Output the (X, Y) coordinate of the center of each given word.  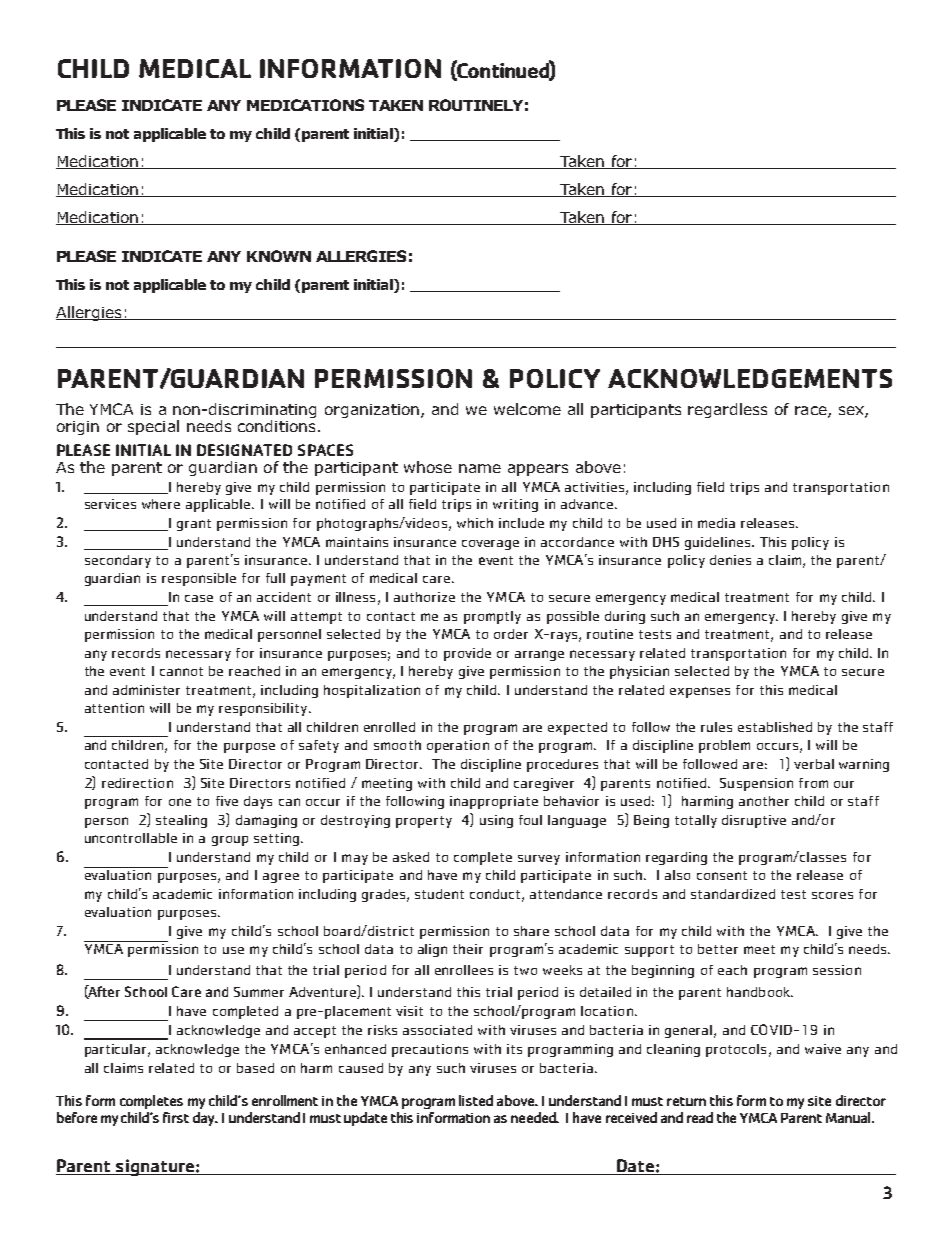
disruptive (754, 821)
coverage (490, 545)
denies (730, 560)
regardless (727, 410)
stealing (181, 821)
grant (194, 525)
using (496, 821)
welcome (527, 409)
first (176, 1117)
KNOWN (279, 256)
